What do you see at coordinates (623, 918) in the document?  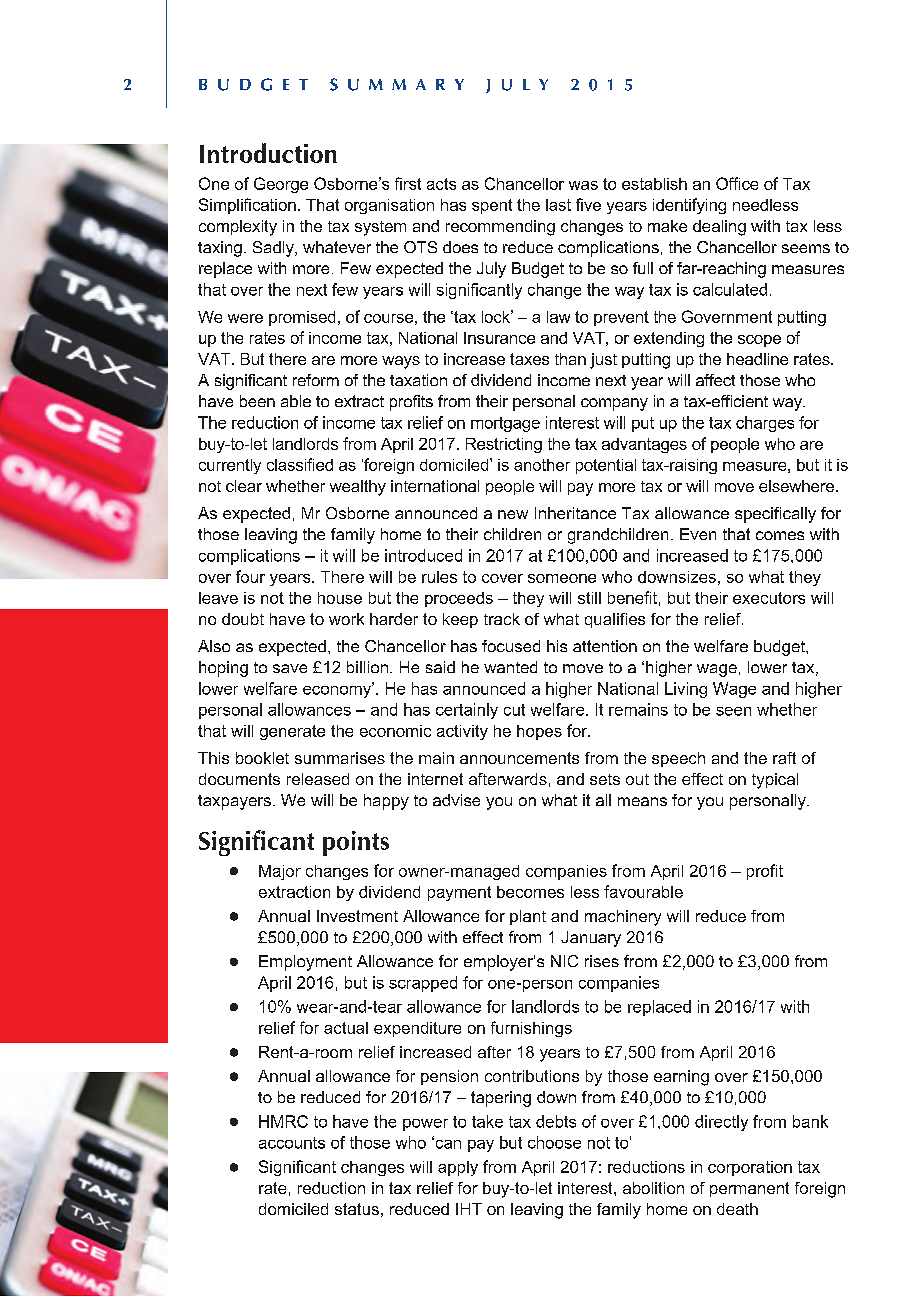 I see `machinery` at bounding box center [623, 918].
